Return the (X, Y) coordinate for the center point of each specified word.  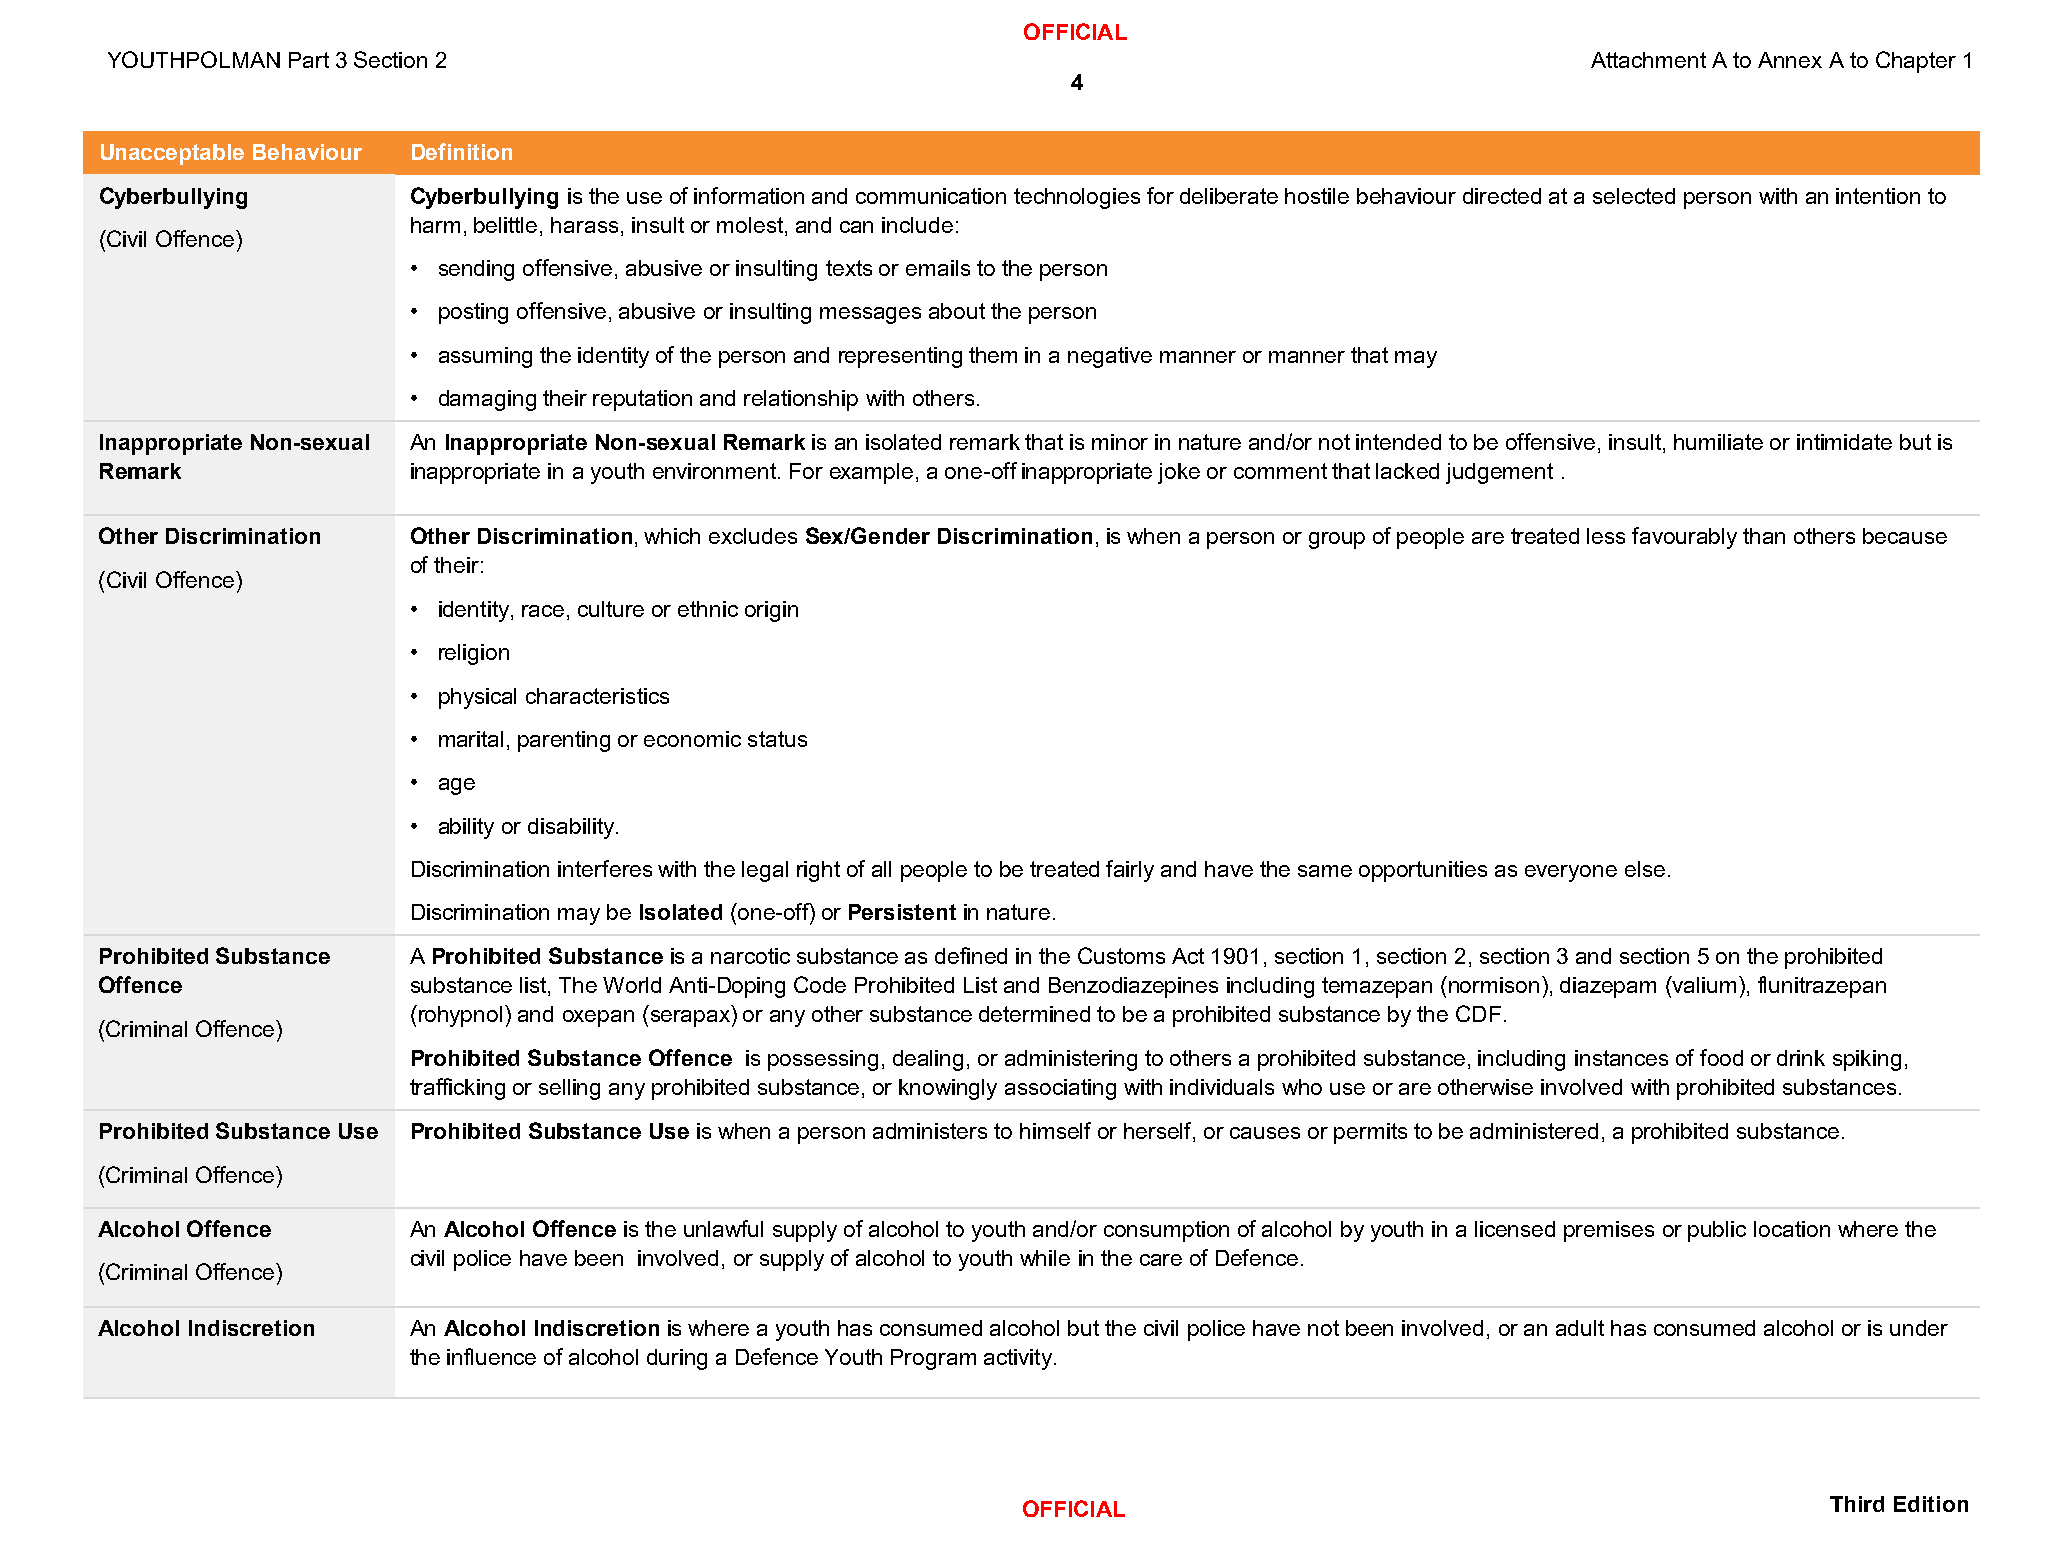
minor (1120, 442)
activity (1018, 1359)
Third (1857, 1504)
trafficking (457, 1089)
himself (1055, 1130)
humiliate (1718, 442)
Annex (1790, 60)
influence (491, 1356)
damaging (487, 400)
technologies (1077, 198)
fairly (1130, 871)
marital (471, 739)
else (1645, 869)
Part (309, 60)
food (1721, 1057)
